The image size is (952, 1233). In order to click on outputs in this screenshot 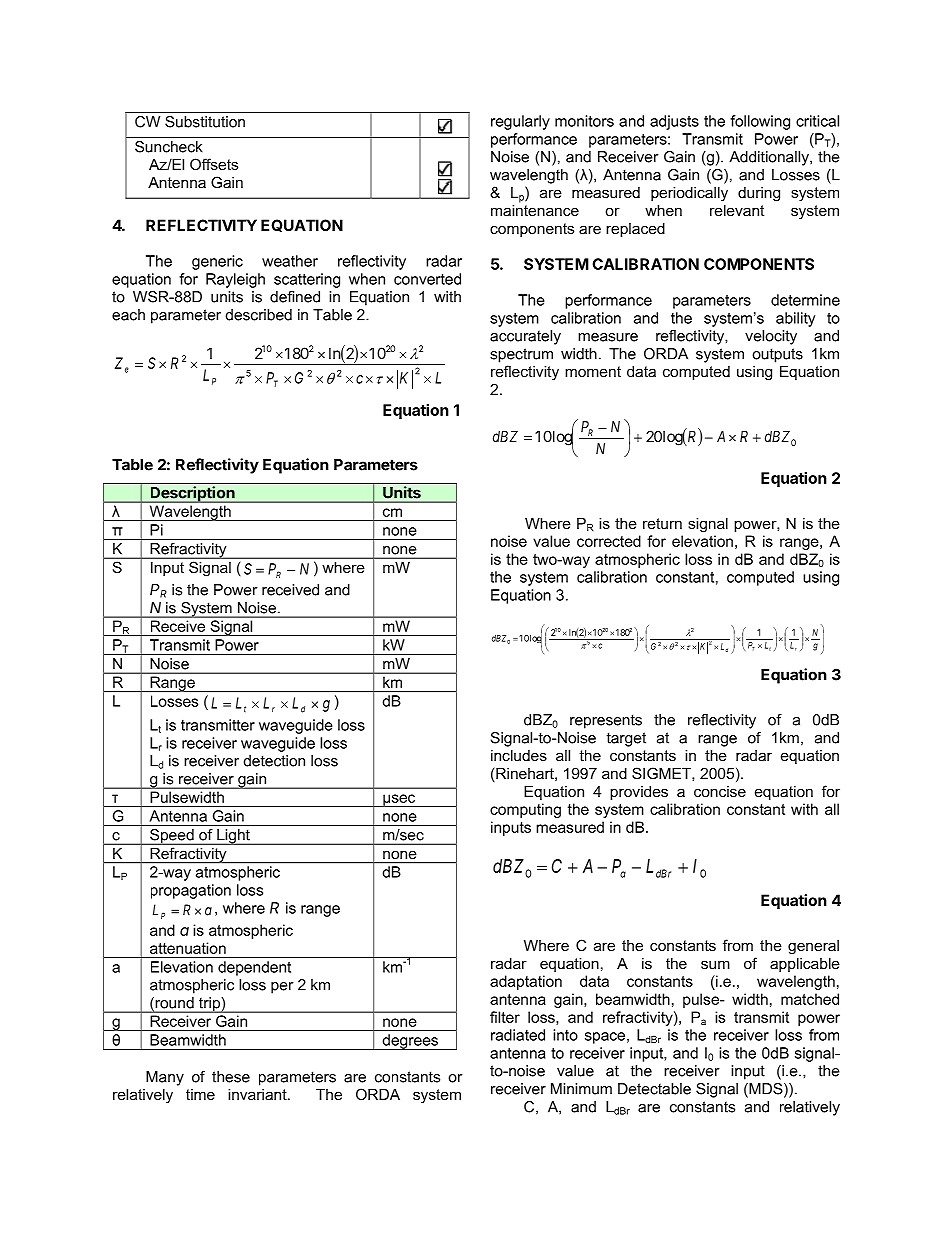, I will do `click(777, 355)`.
